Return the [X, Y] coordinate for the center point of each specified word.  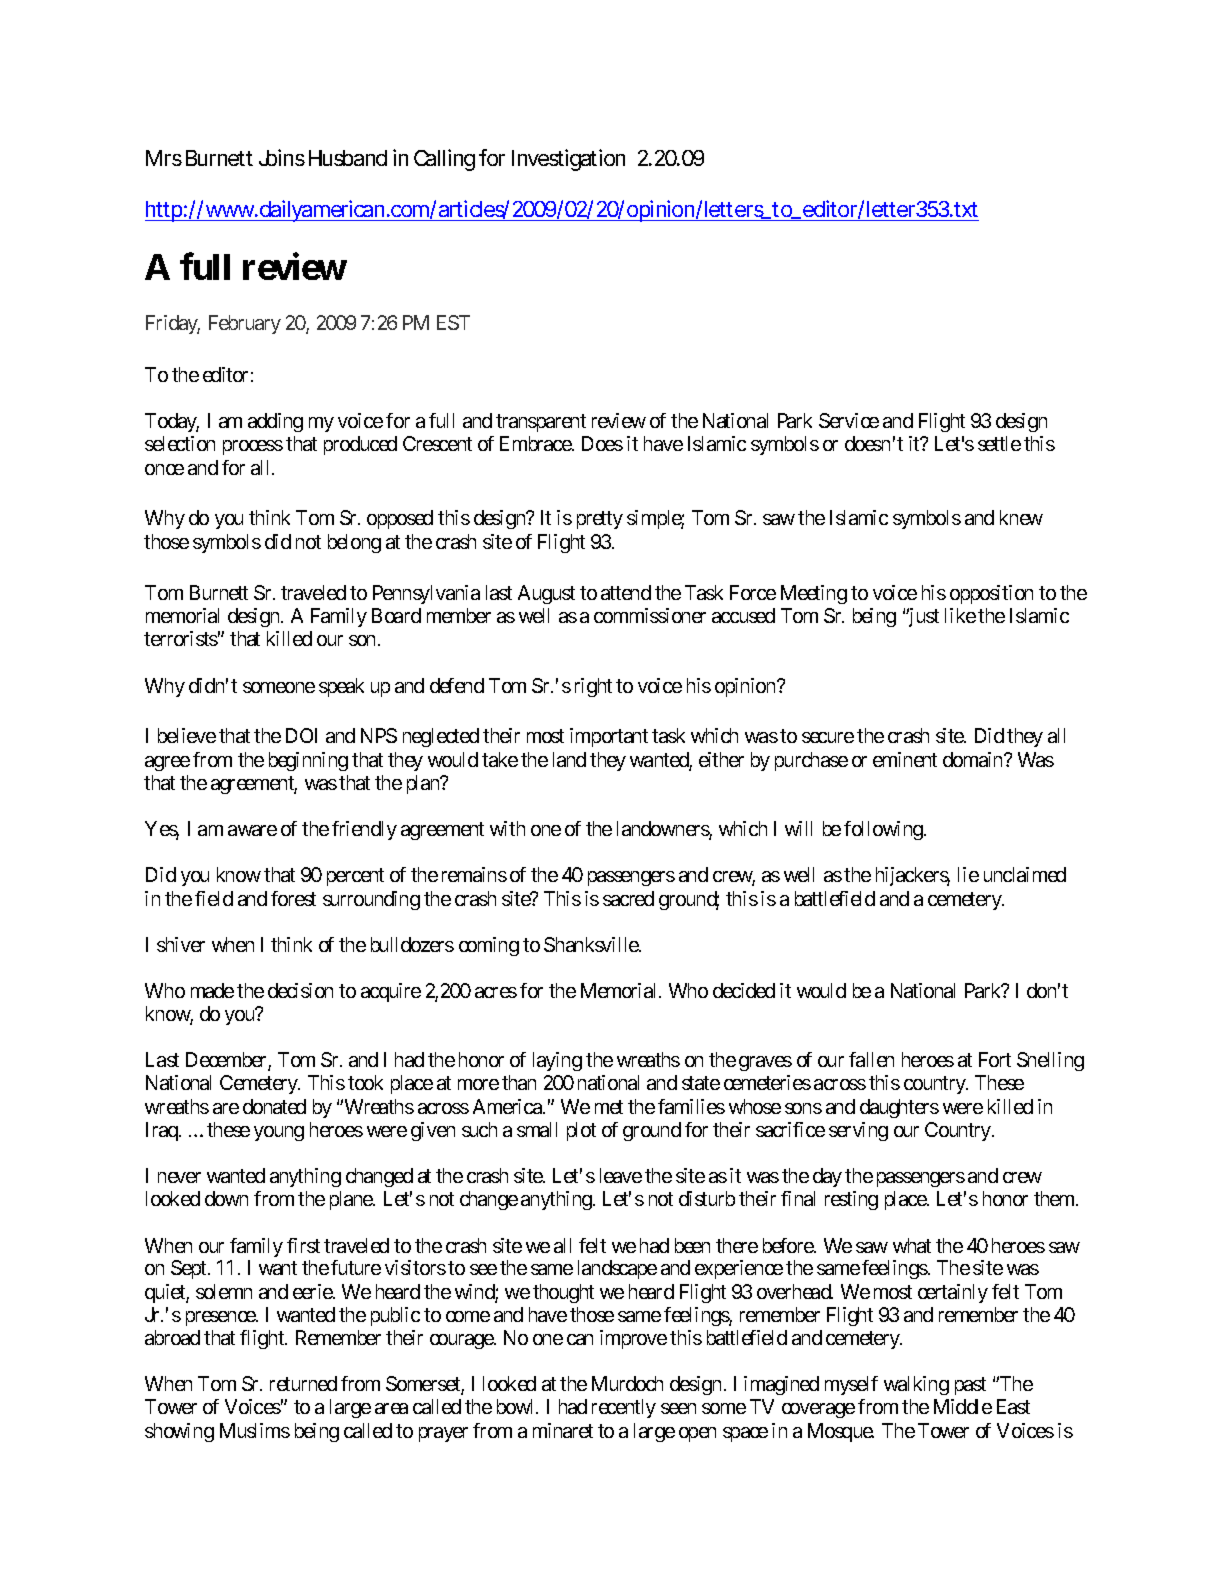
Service [849, 420]
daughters [899, 1108]
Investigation [568, 160]
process [253, 447]
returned [303, 1383]
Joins [282, 157]
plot [581, 1131]
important [609, 737]
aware [252, 830]
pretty [600, 520]
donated [274, 1106]
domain [974, 759]
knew [1021, 517]
